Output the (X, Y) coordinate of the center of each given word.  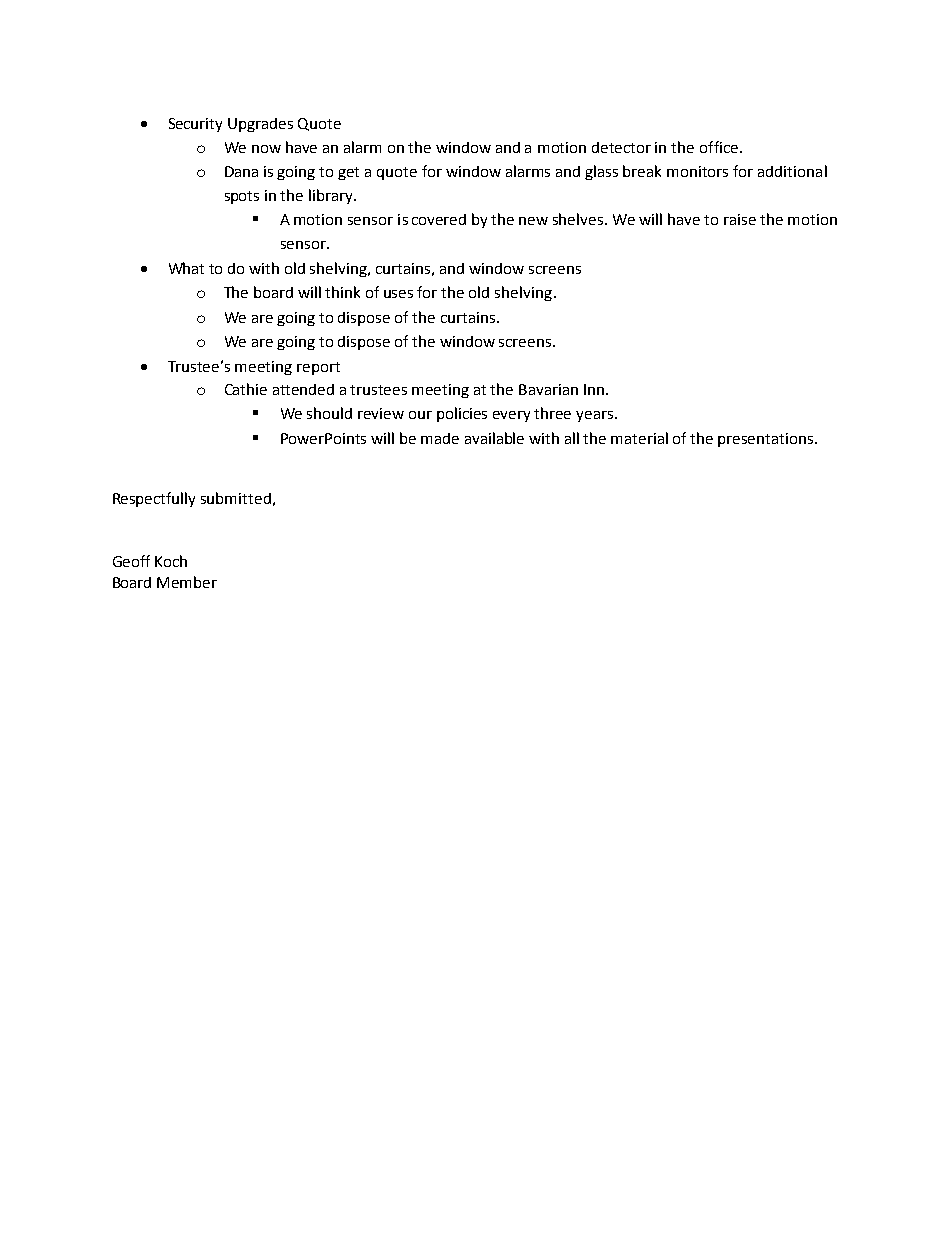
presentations (767, 440)
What (186, 268)
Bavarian (548, 389)
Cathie (246, 389)
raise (740, 219)
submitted (236, 498)
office (719, 147)
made (440, 438)
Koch (171, 561)
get (348, 173)
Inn (595, 389)
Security (195, 125)
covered (439, 219)
